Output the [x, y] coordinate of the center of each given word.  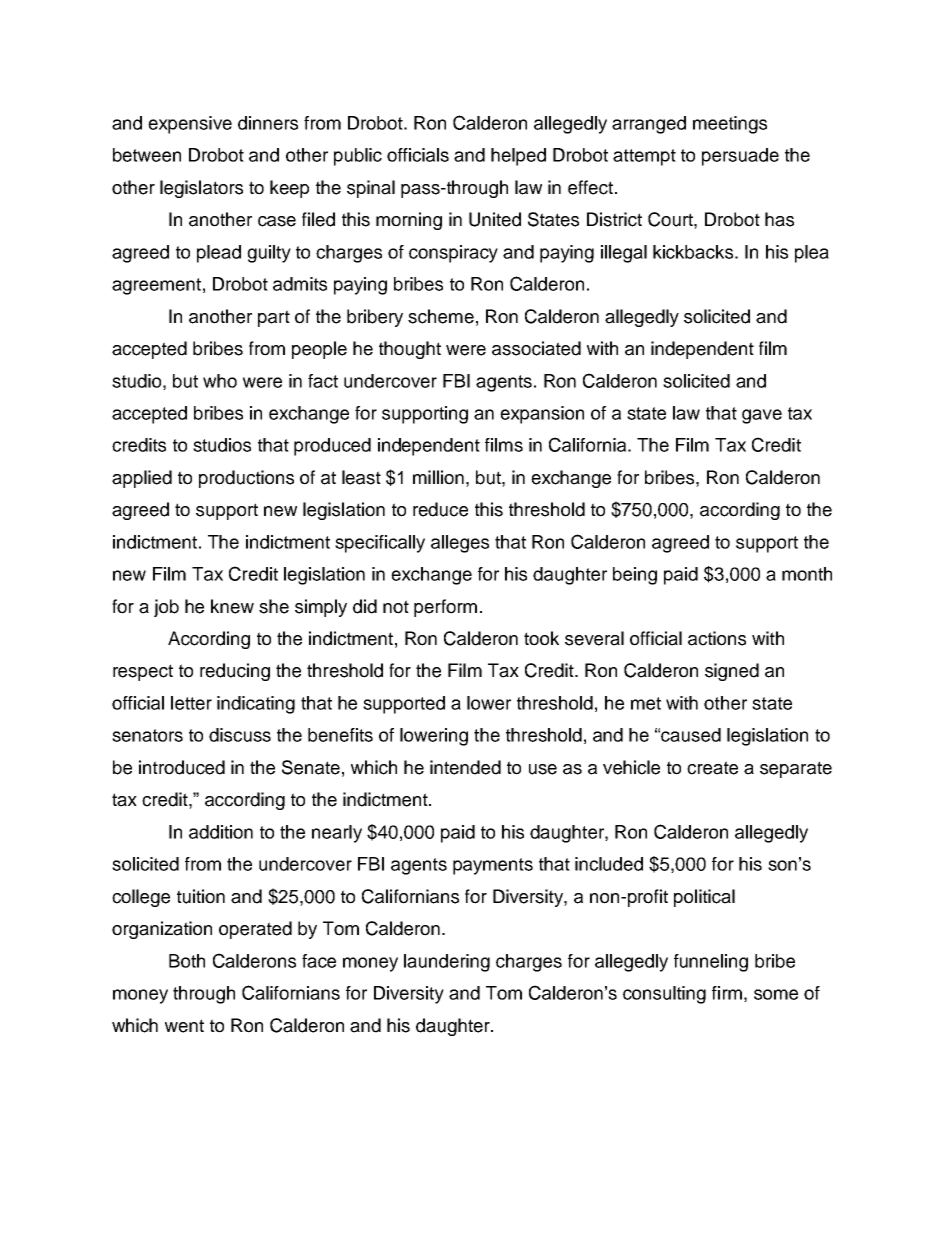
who [220, 381]
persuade [740, 157]
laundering [447, 963]
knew [232, 606]
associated [536, 348]
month [807, 574]
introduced [182, 767]
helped [518, 157]
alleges [460, 544]
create [712, 768]
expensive [190, 125]
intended [465, 767]
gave [762, 416]
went [184, 1026]
